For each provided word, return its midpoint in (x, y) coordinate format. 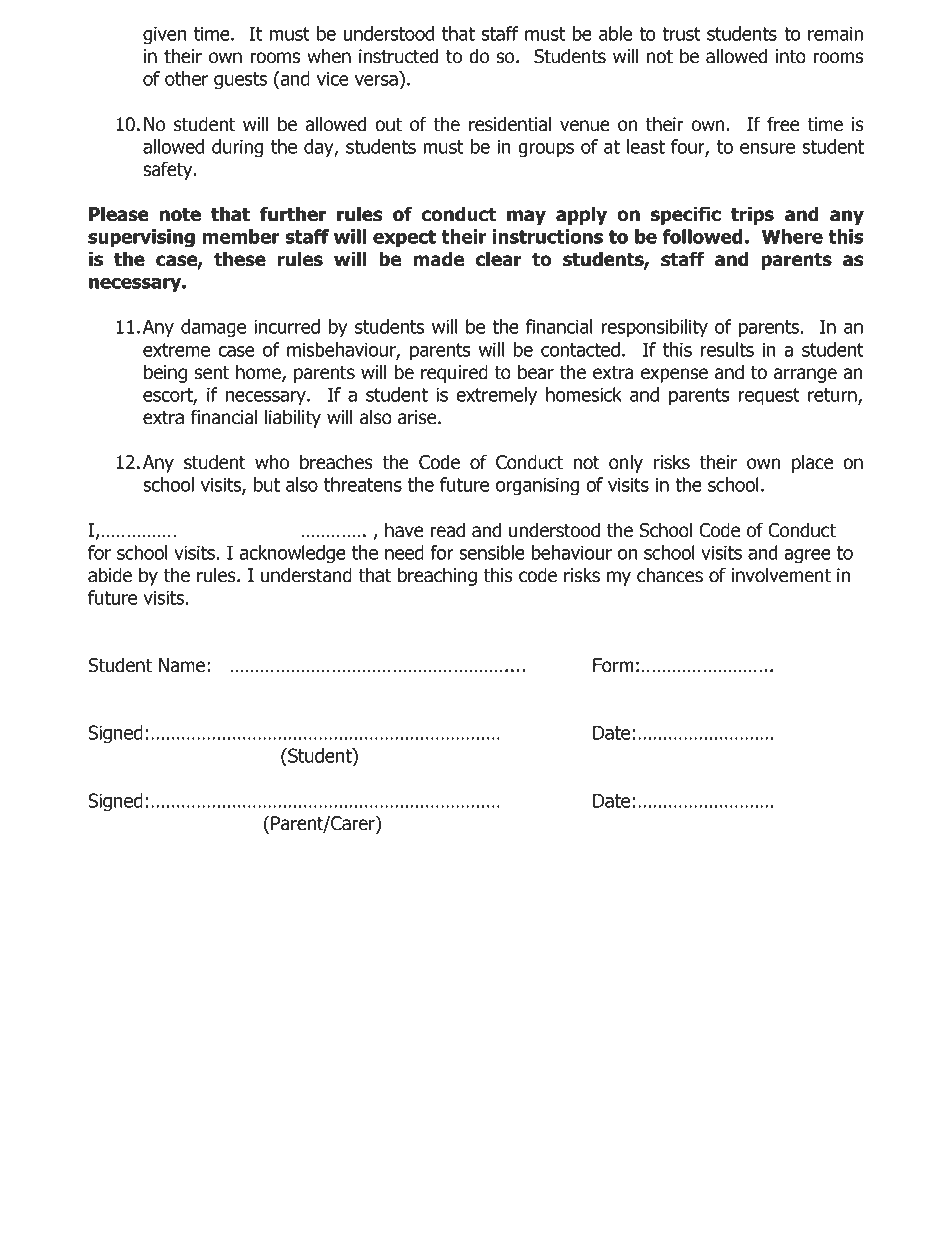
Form (613, 665)
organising (537, 486)
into (791, 56)
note (180, 215)
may (526, 217)
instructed (399, 56)
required (454, 373)
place (812, 463)
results (727, 349)
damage (213, 328)
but (267, 484)
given (164, 35)
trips (752, 215)
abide (110, 575)
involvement (781, 575)
